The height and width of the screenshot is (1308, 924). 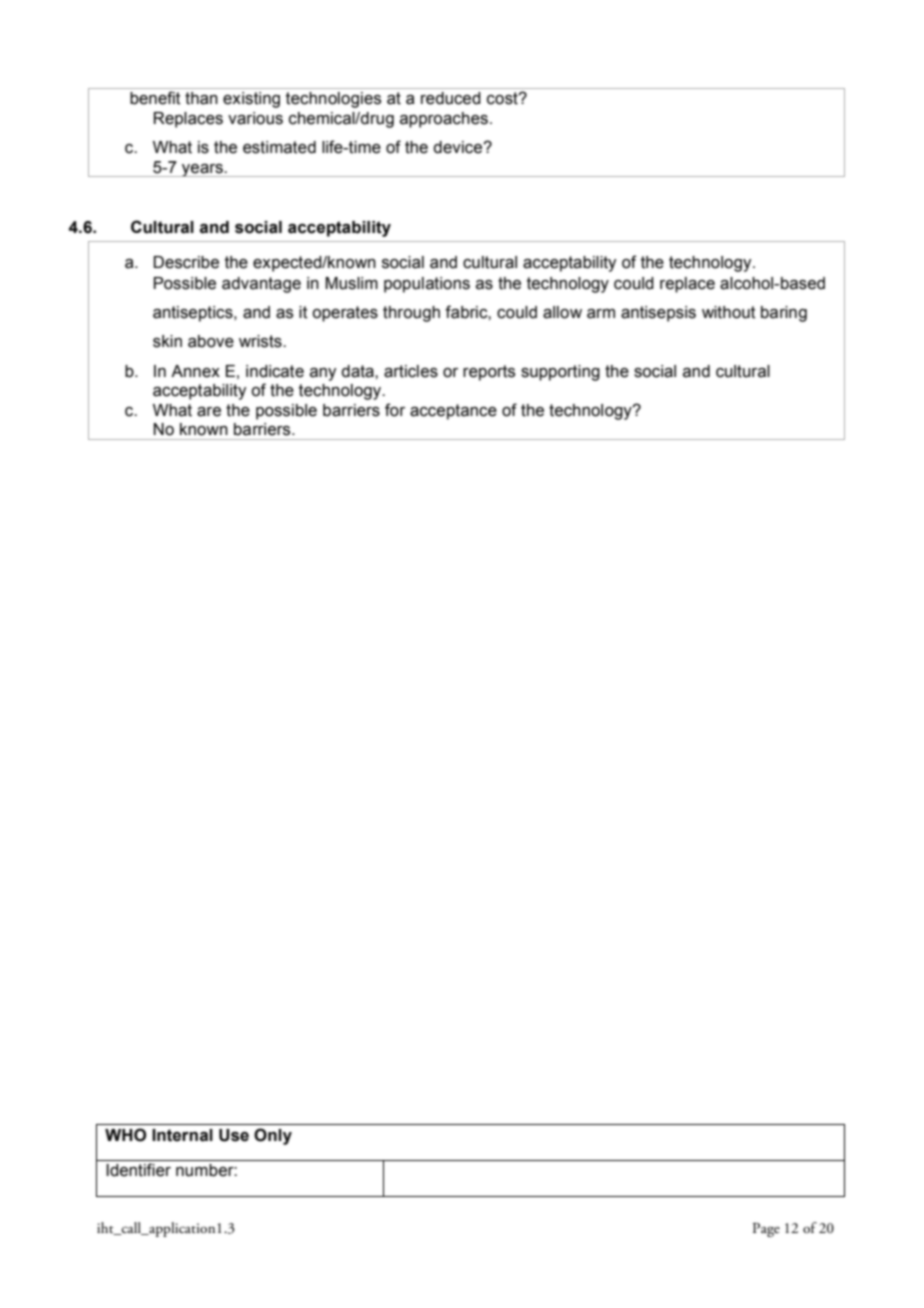 What do you see at coordinates (453, 412) in the screenshot?
I see `acceptance` at bounding box center [453, 412].
